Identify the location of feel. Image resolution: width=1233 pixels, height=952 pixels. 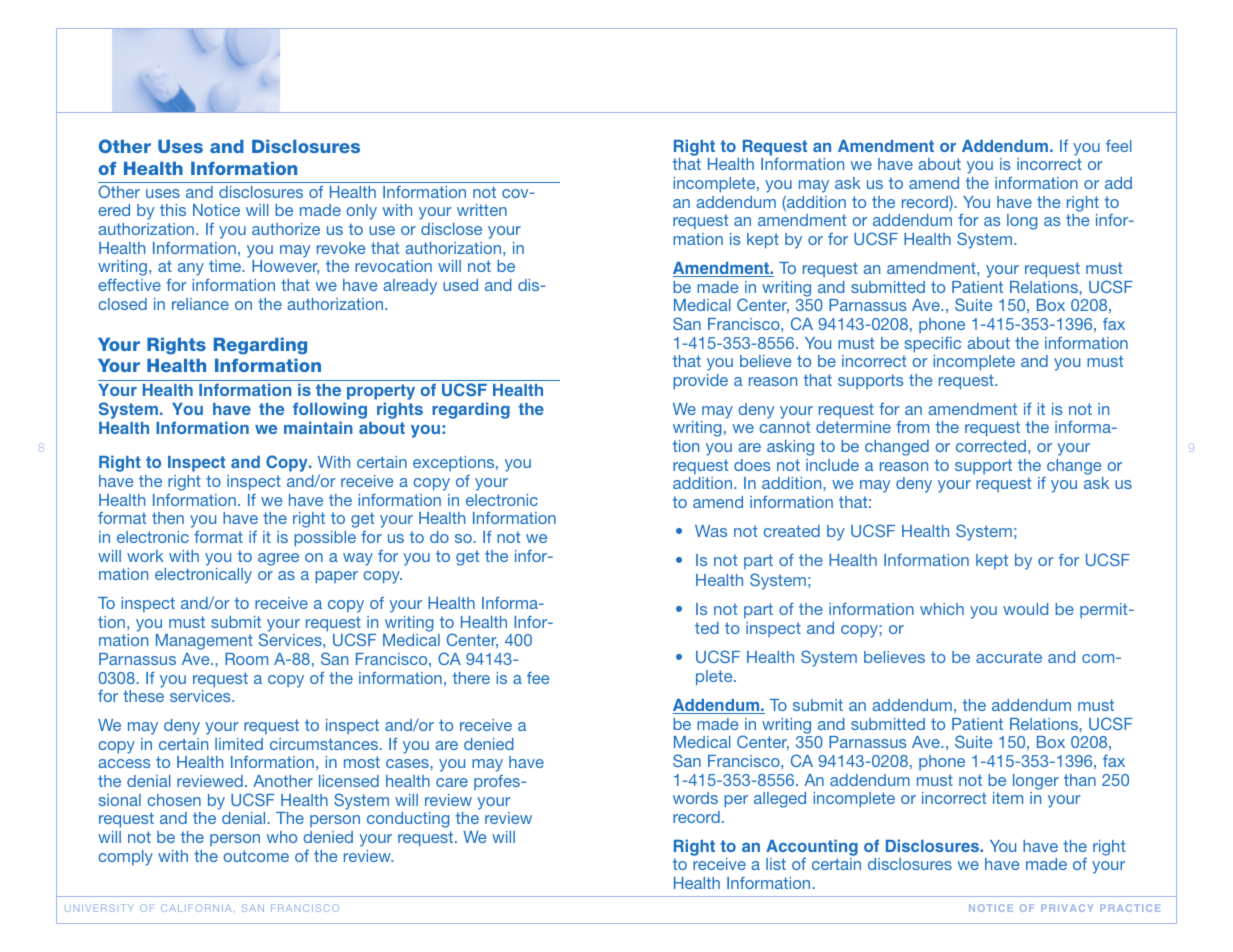
(1119, 146).
